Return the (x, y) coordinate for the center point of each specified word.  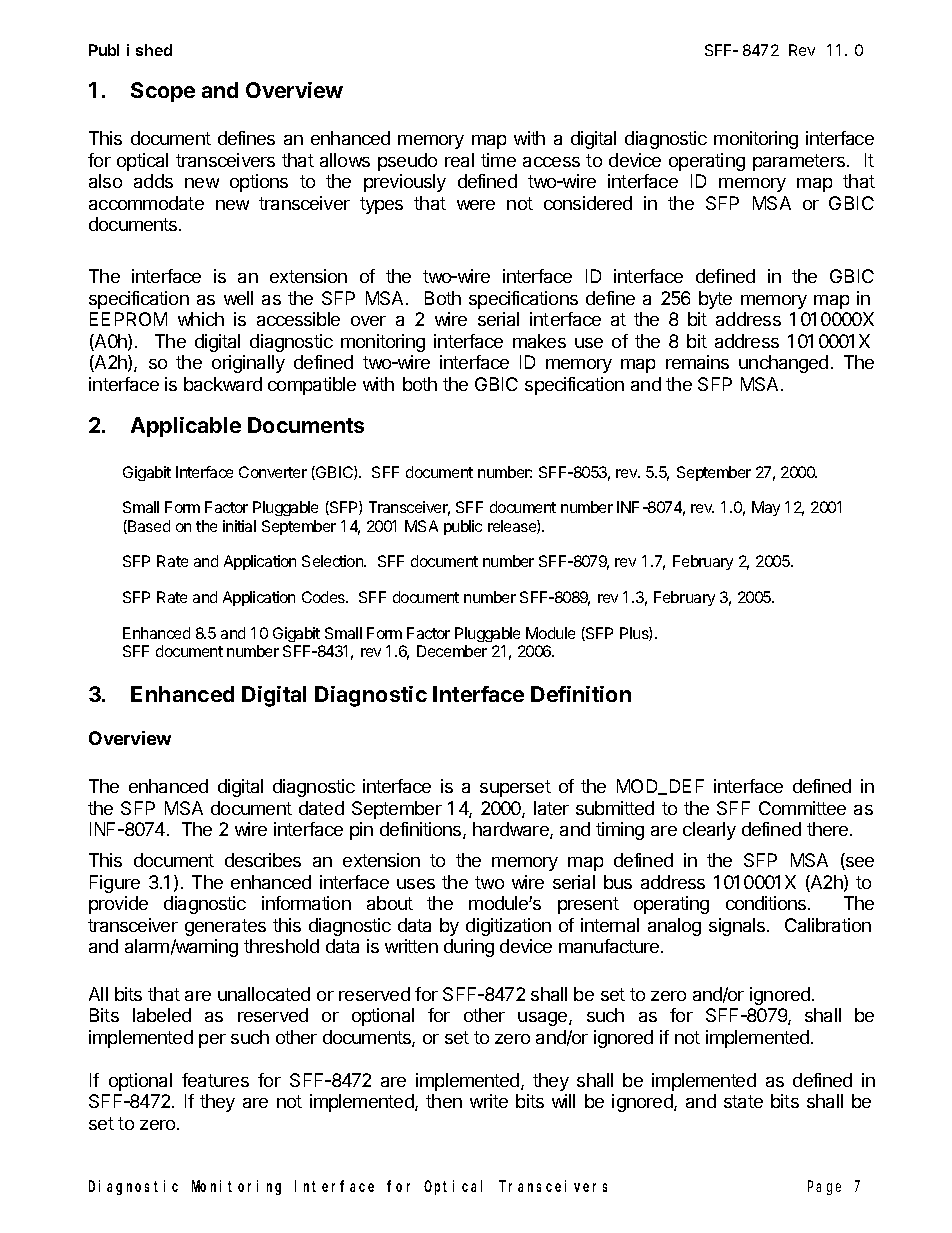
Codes (325, 597)
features (215, 1080)
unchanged (783, 364)
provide (118, 905)
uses (416, 884)
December (452, 651)
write (489, 1101)
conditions (767, 903)
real (459, 160)
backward (223, 384)
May (766, 508)
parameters (799, 162)
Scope (163, 92)
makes (539, 341)
